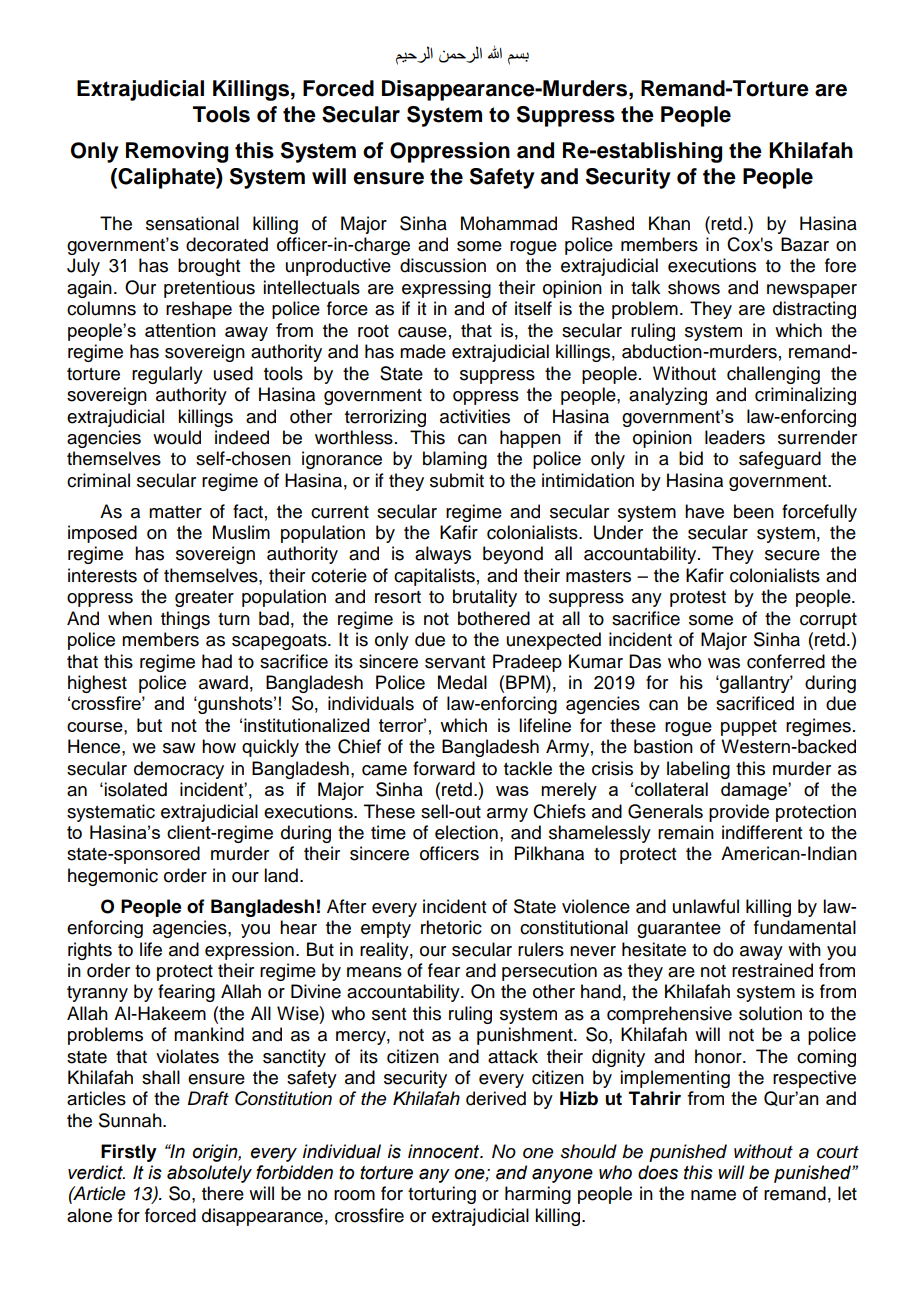  What do you see at coordinates (509, 223) in the screenshot?
I see `Mohammad` at bounding box center [509, 223].
